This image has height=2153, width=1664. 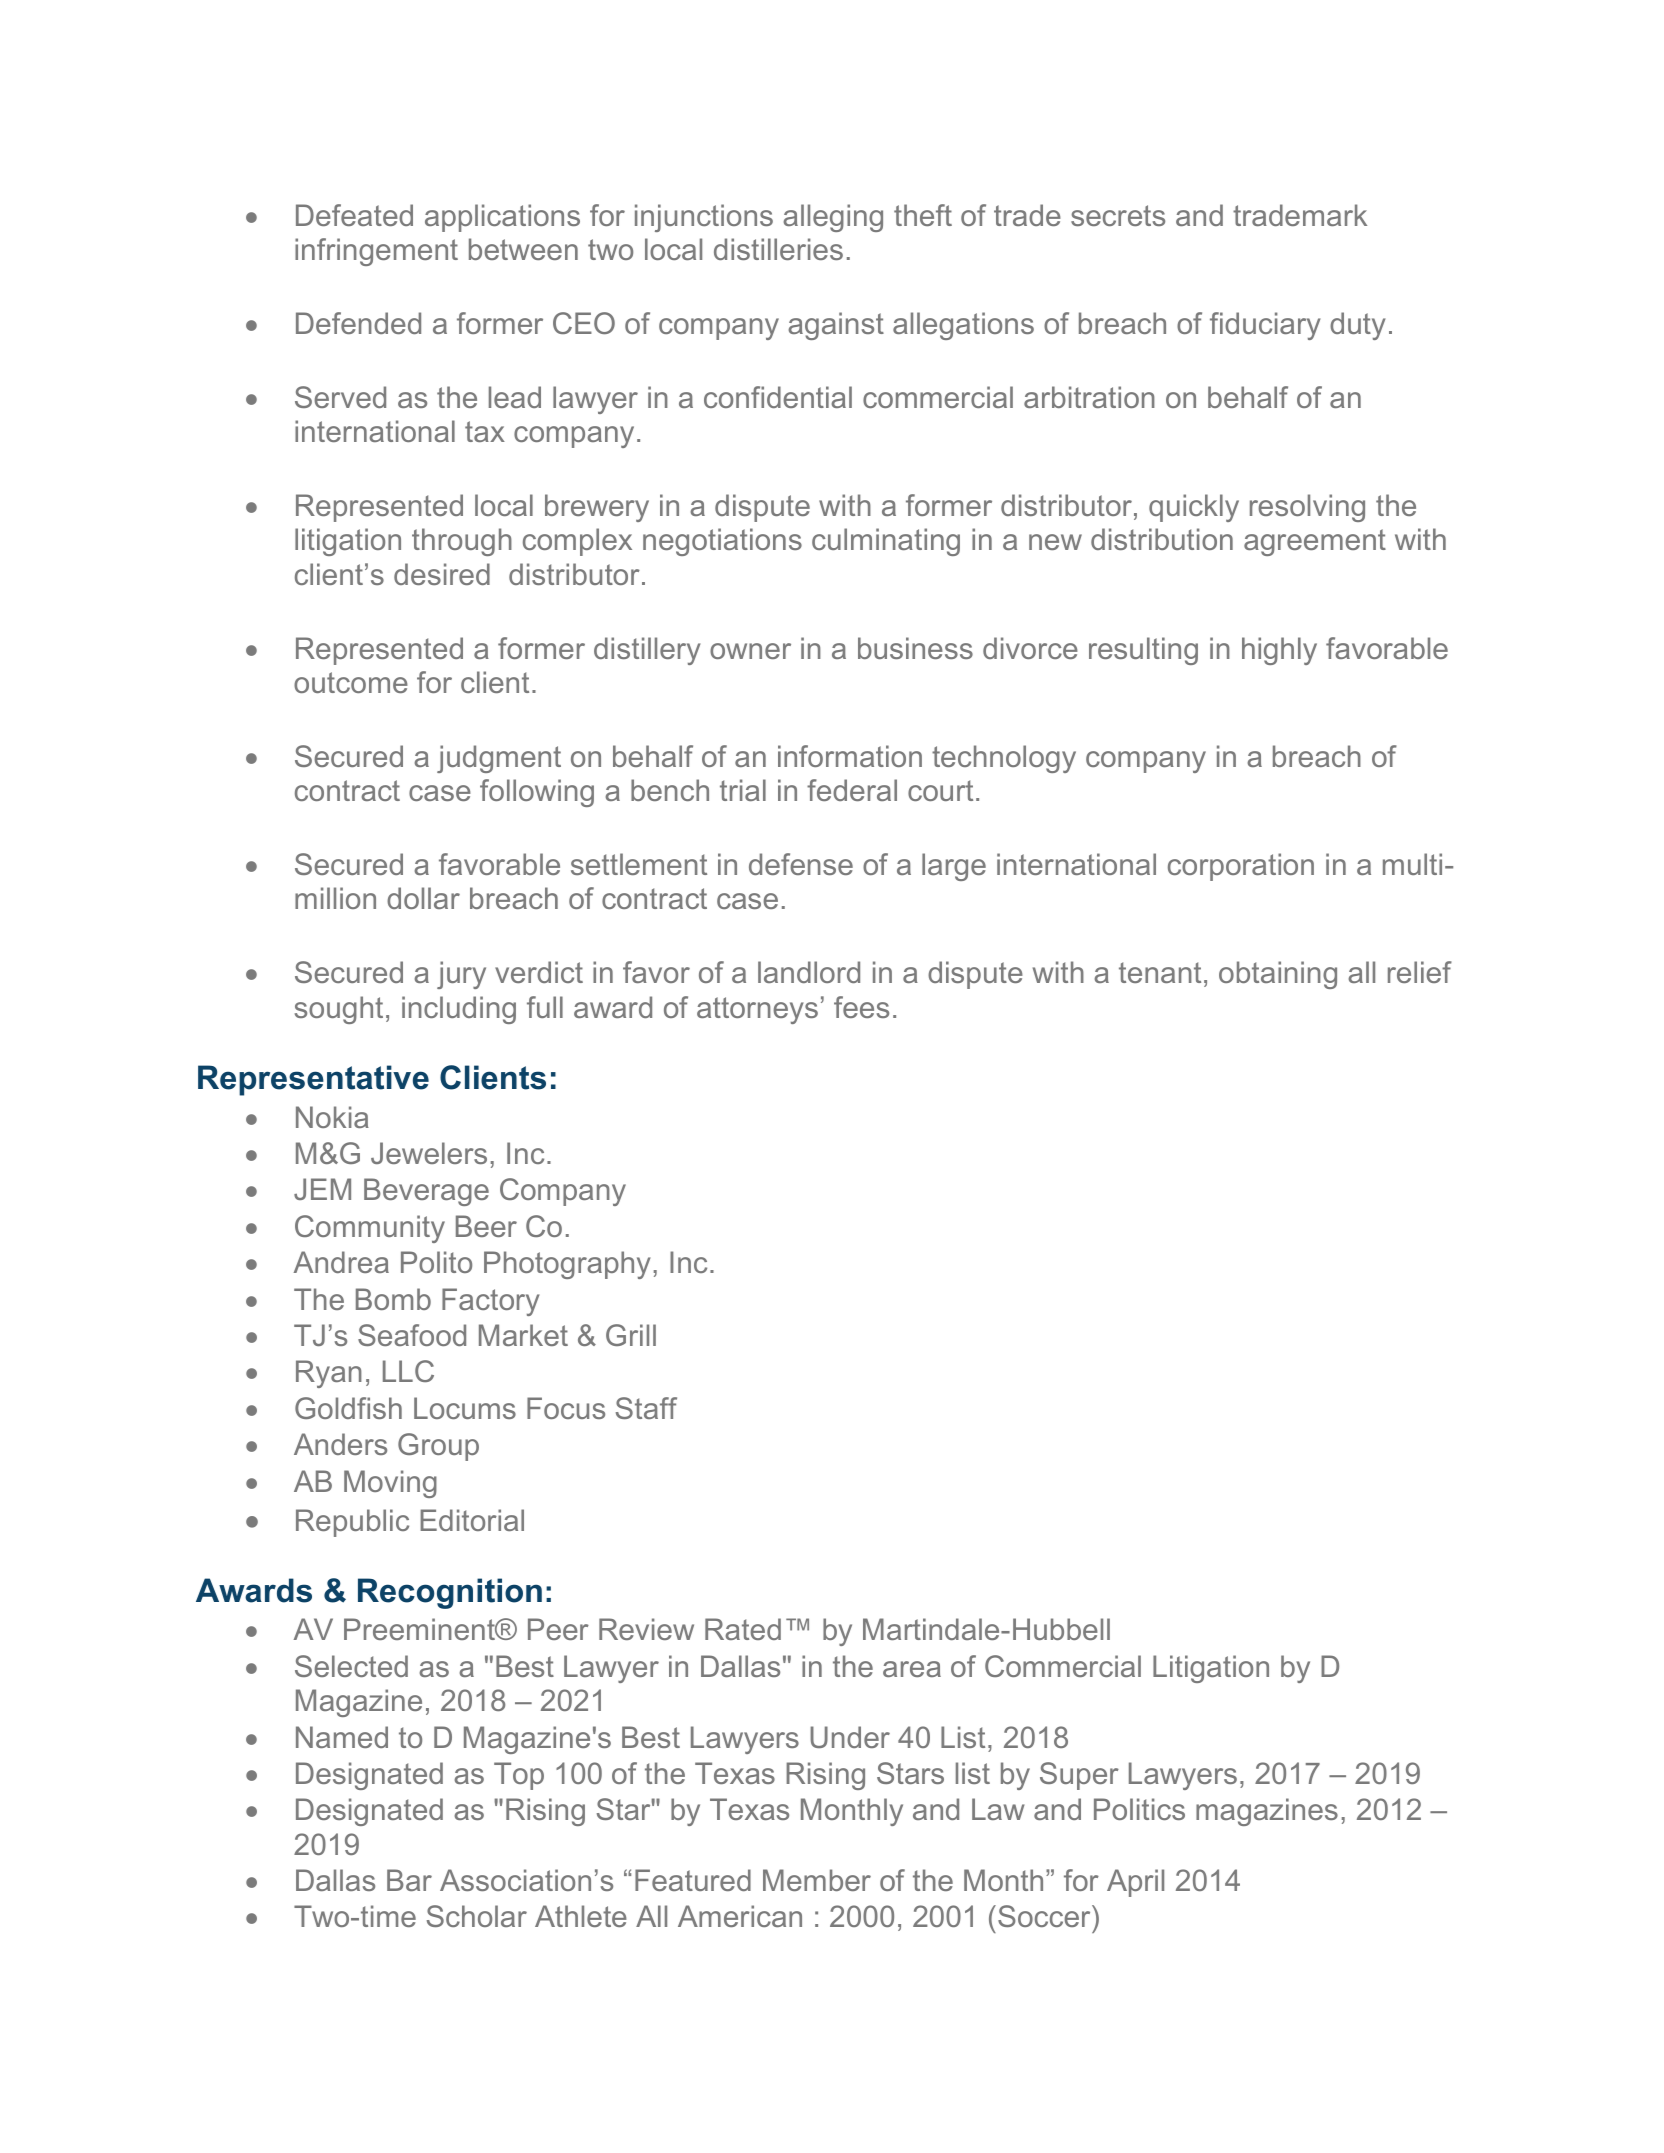 What do you see at coordinates (1265, 326) in the image?
I see `fiduciary` at bounding box center [1265, 326].
